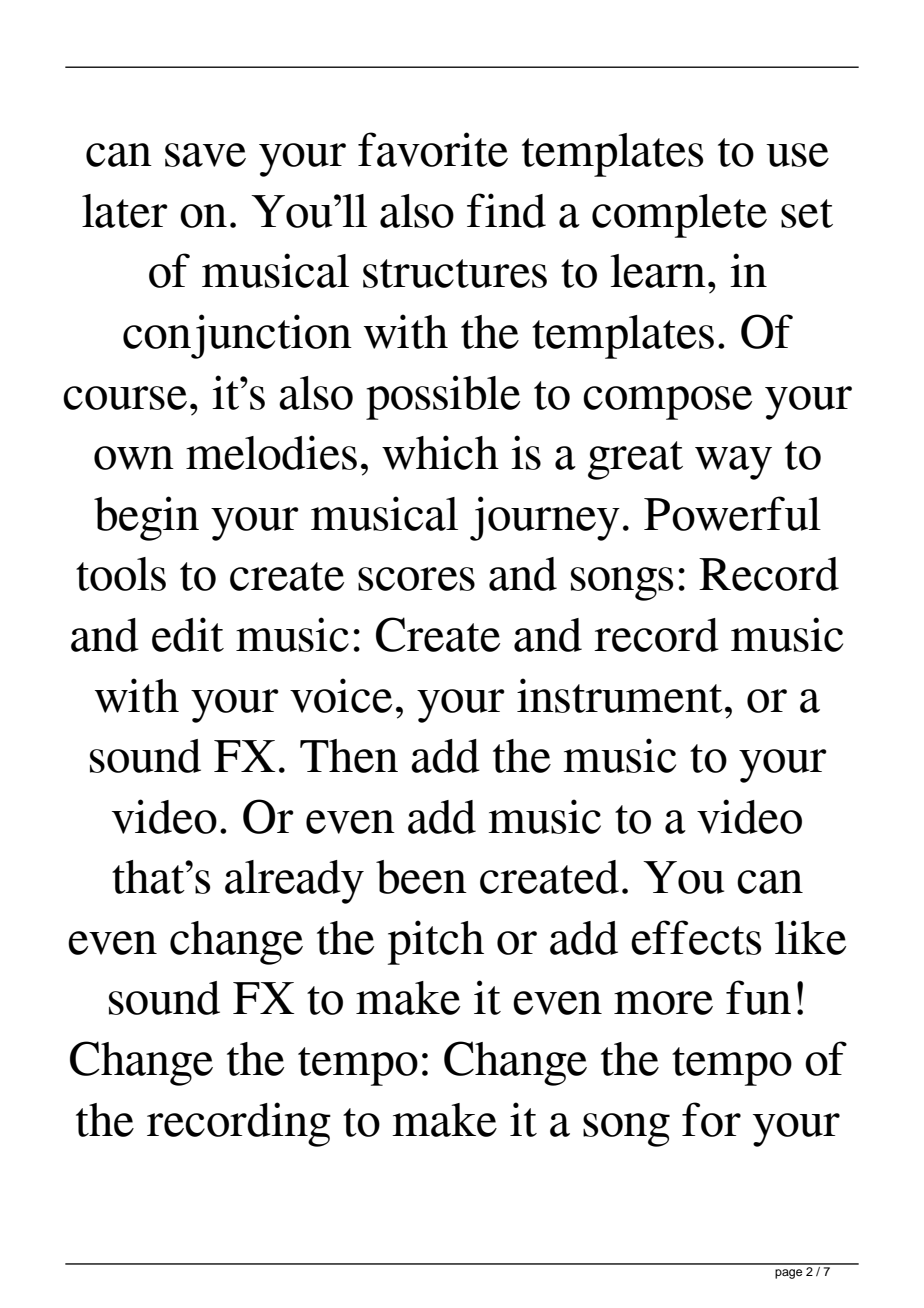 The height and width of the page is (1308, 924). I want to click on instrument, so click(620, 695).
